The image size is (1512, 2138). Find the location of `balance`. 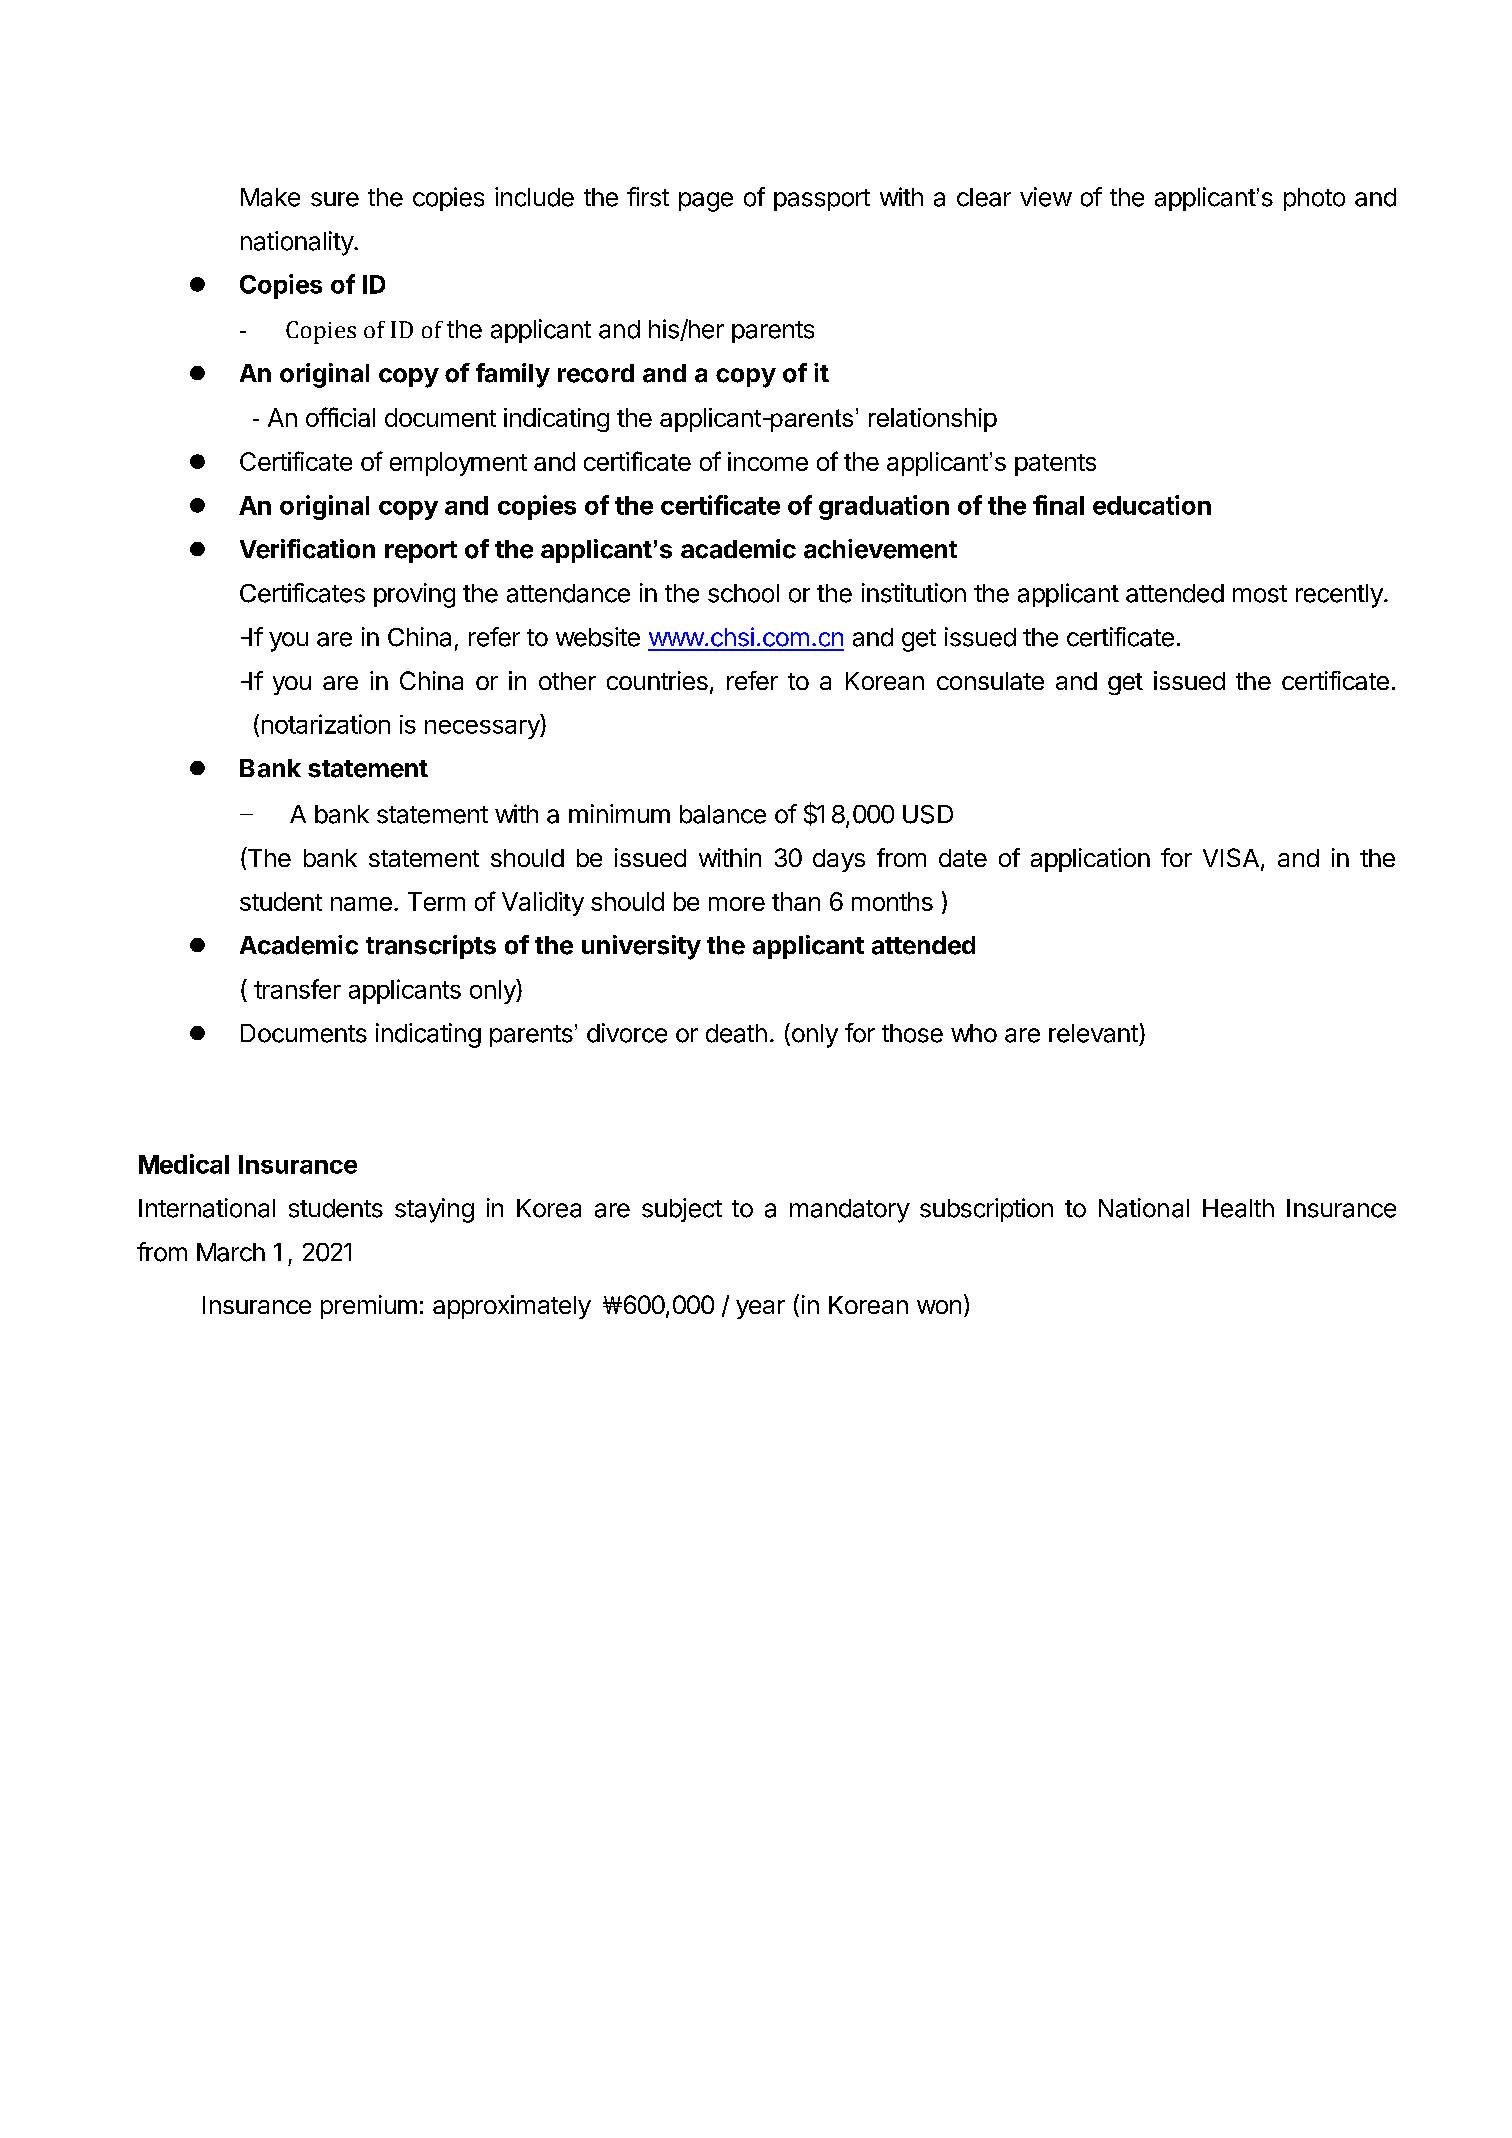

balance is located at coordinates (723, 814).
